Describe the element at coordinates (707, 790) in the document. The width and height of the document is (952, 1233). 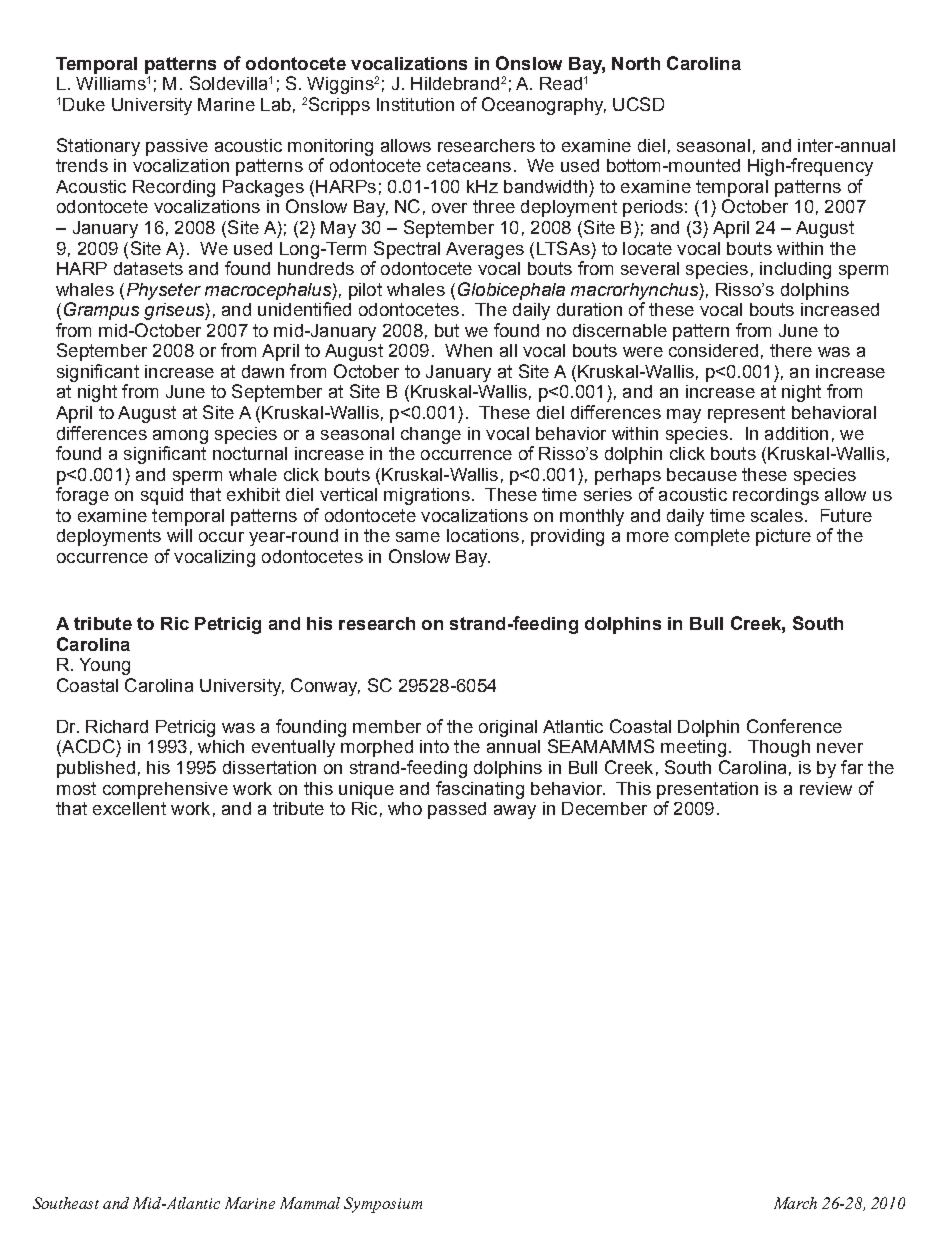
I see `presentation` at that location.
